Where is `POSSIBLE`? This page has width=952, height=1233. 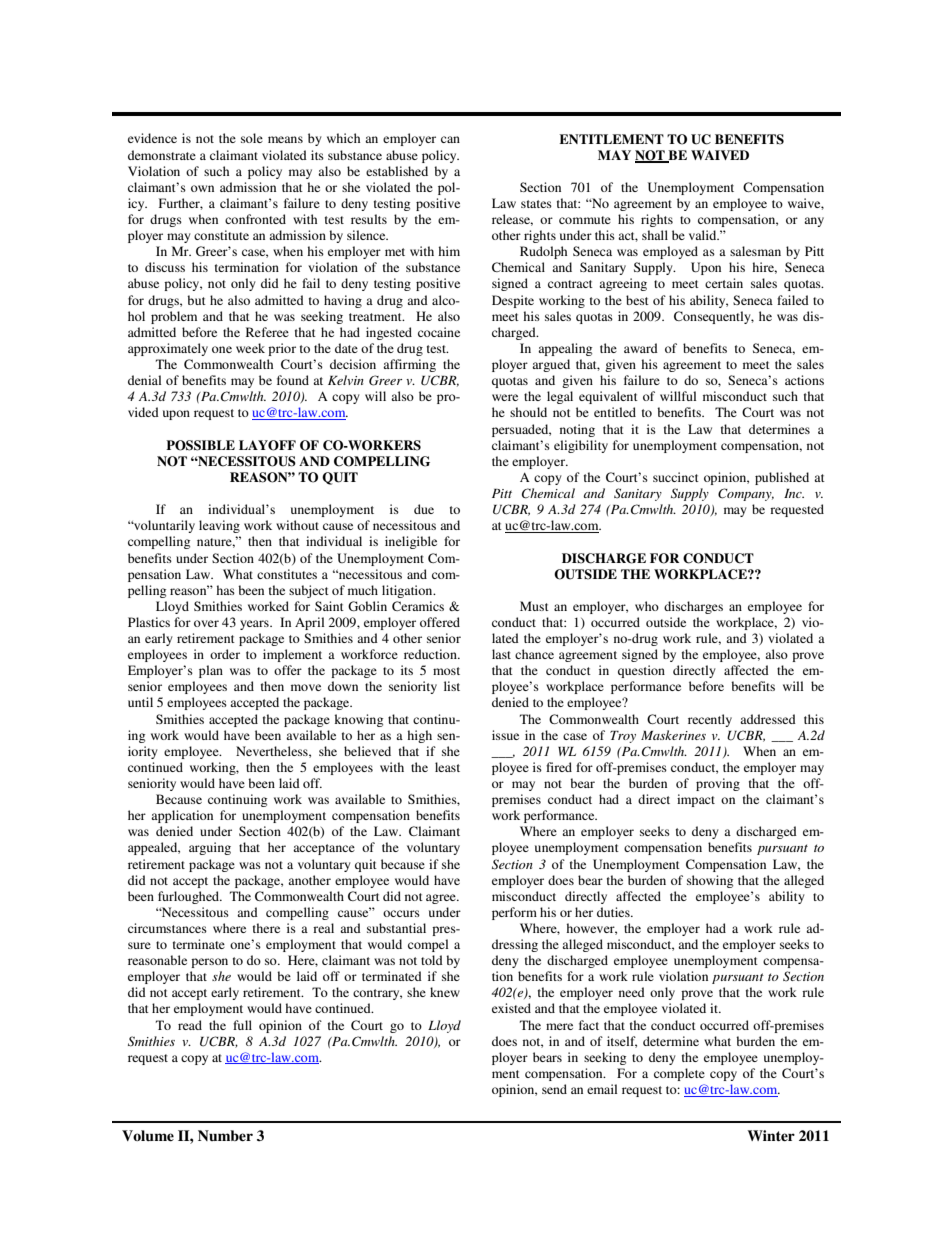
POSSIBLE is located at coordinates (200, 445).
